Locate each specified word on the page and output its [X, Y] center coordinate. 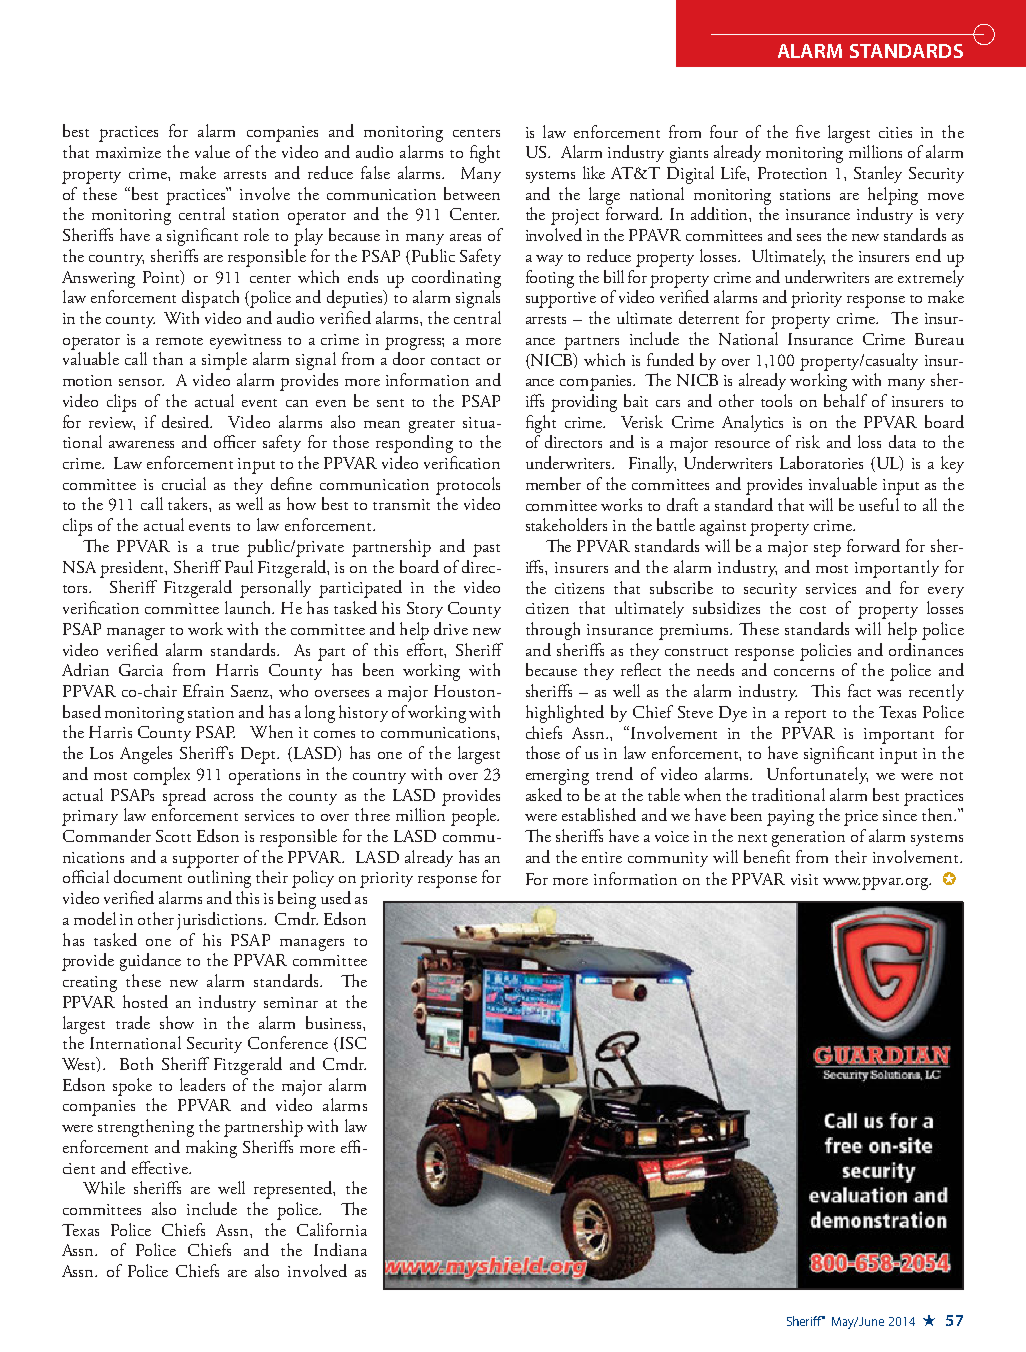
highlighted [565, 714]
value [212, 151]
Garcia [141, 670]
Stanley [878, 174]
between [472, 193]
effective [161, 1167]
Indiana [340, 1249]
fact [859, 690]
